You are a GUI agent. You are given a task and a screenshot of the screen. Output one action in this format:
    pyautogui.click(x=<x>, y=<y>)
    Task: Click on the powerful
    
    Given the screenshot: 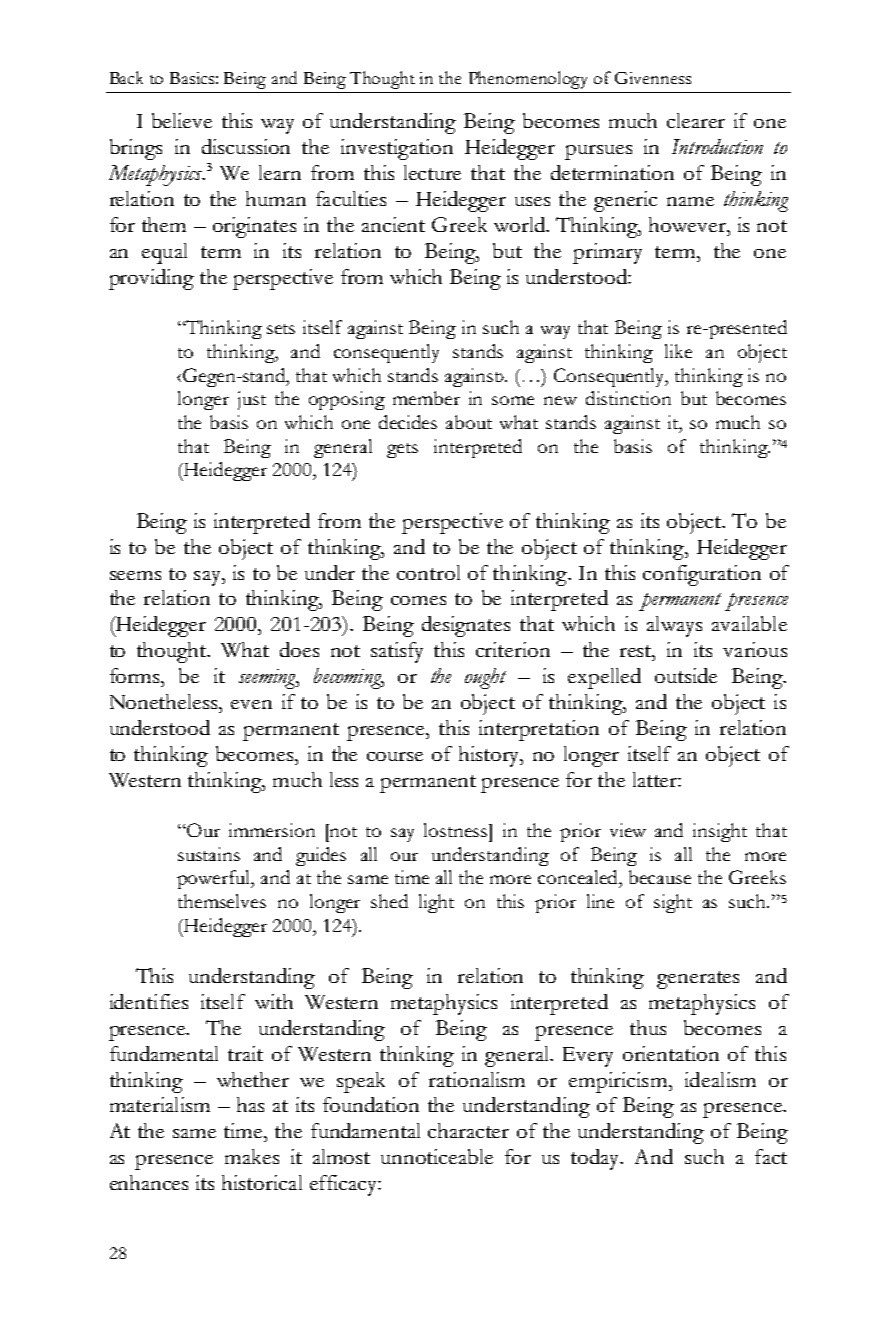 What is the action you would take?
    pyautogui.click(x=215, y=879)
